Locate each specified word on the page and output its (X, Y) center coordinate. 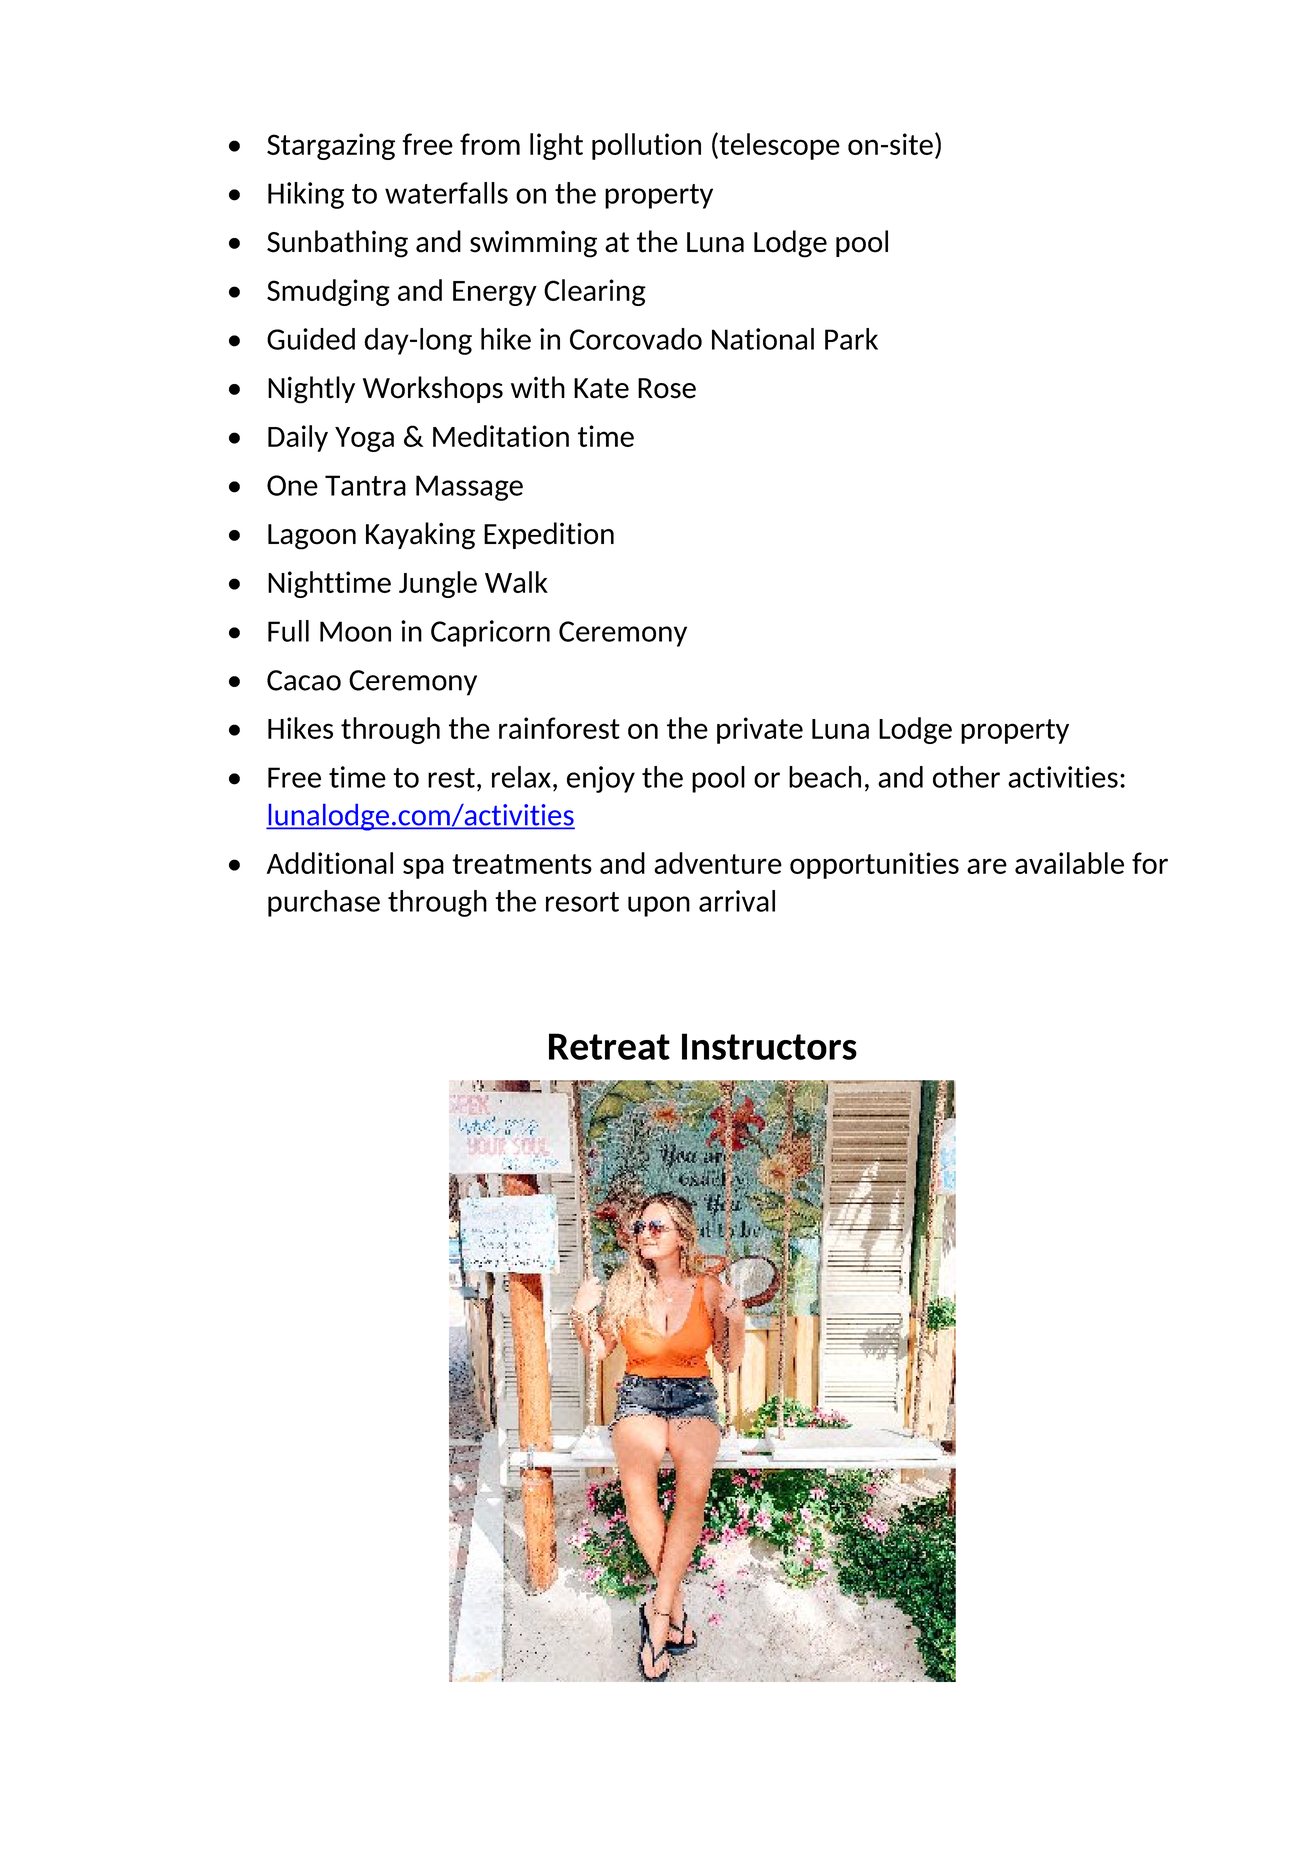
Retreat (609, 1046)
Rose (667, 388)
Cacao (304, 680)
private (760, 730)
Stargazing (331, 146)
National (763, 339)
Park (851, 339)
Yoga (364, 439)
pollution (646, 146)
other (966, 777)
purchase (324, 903)
